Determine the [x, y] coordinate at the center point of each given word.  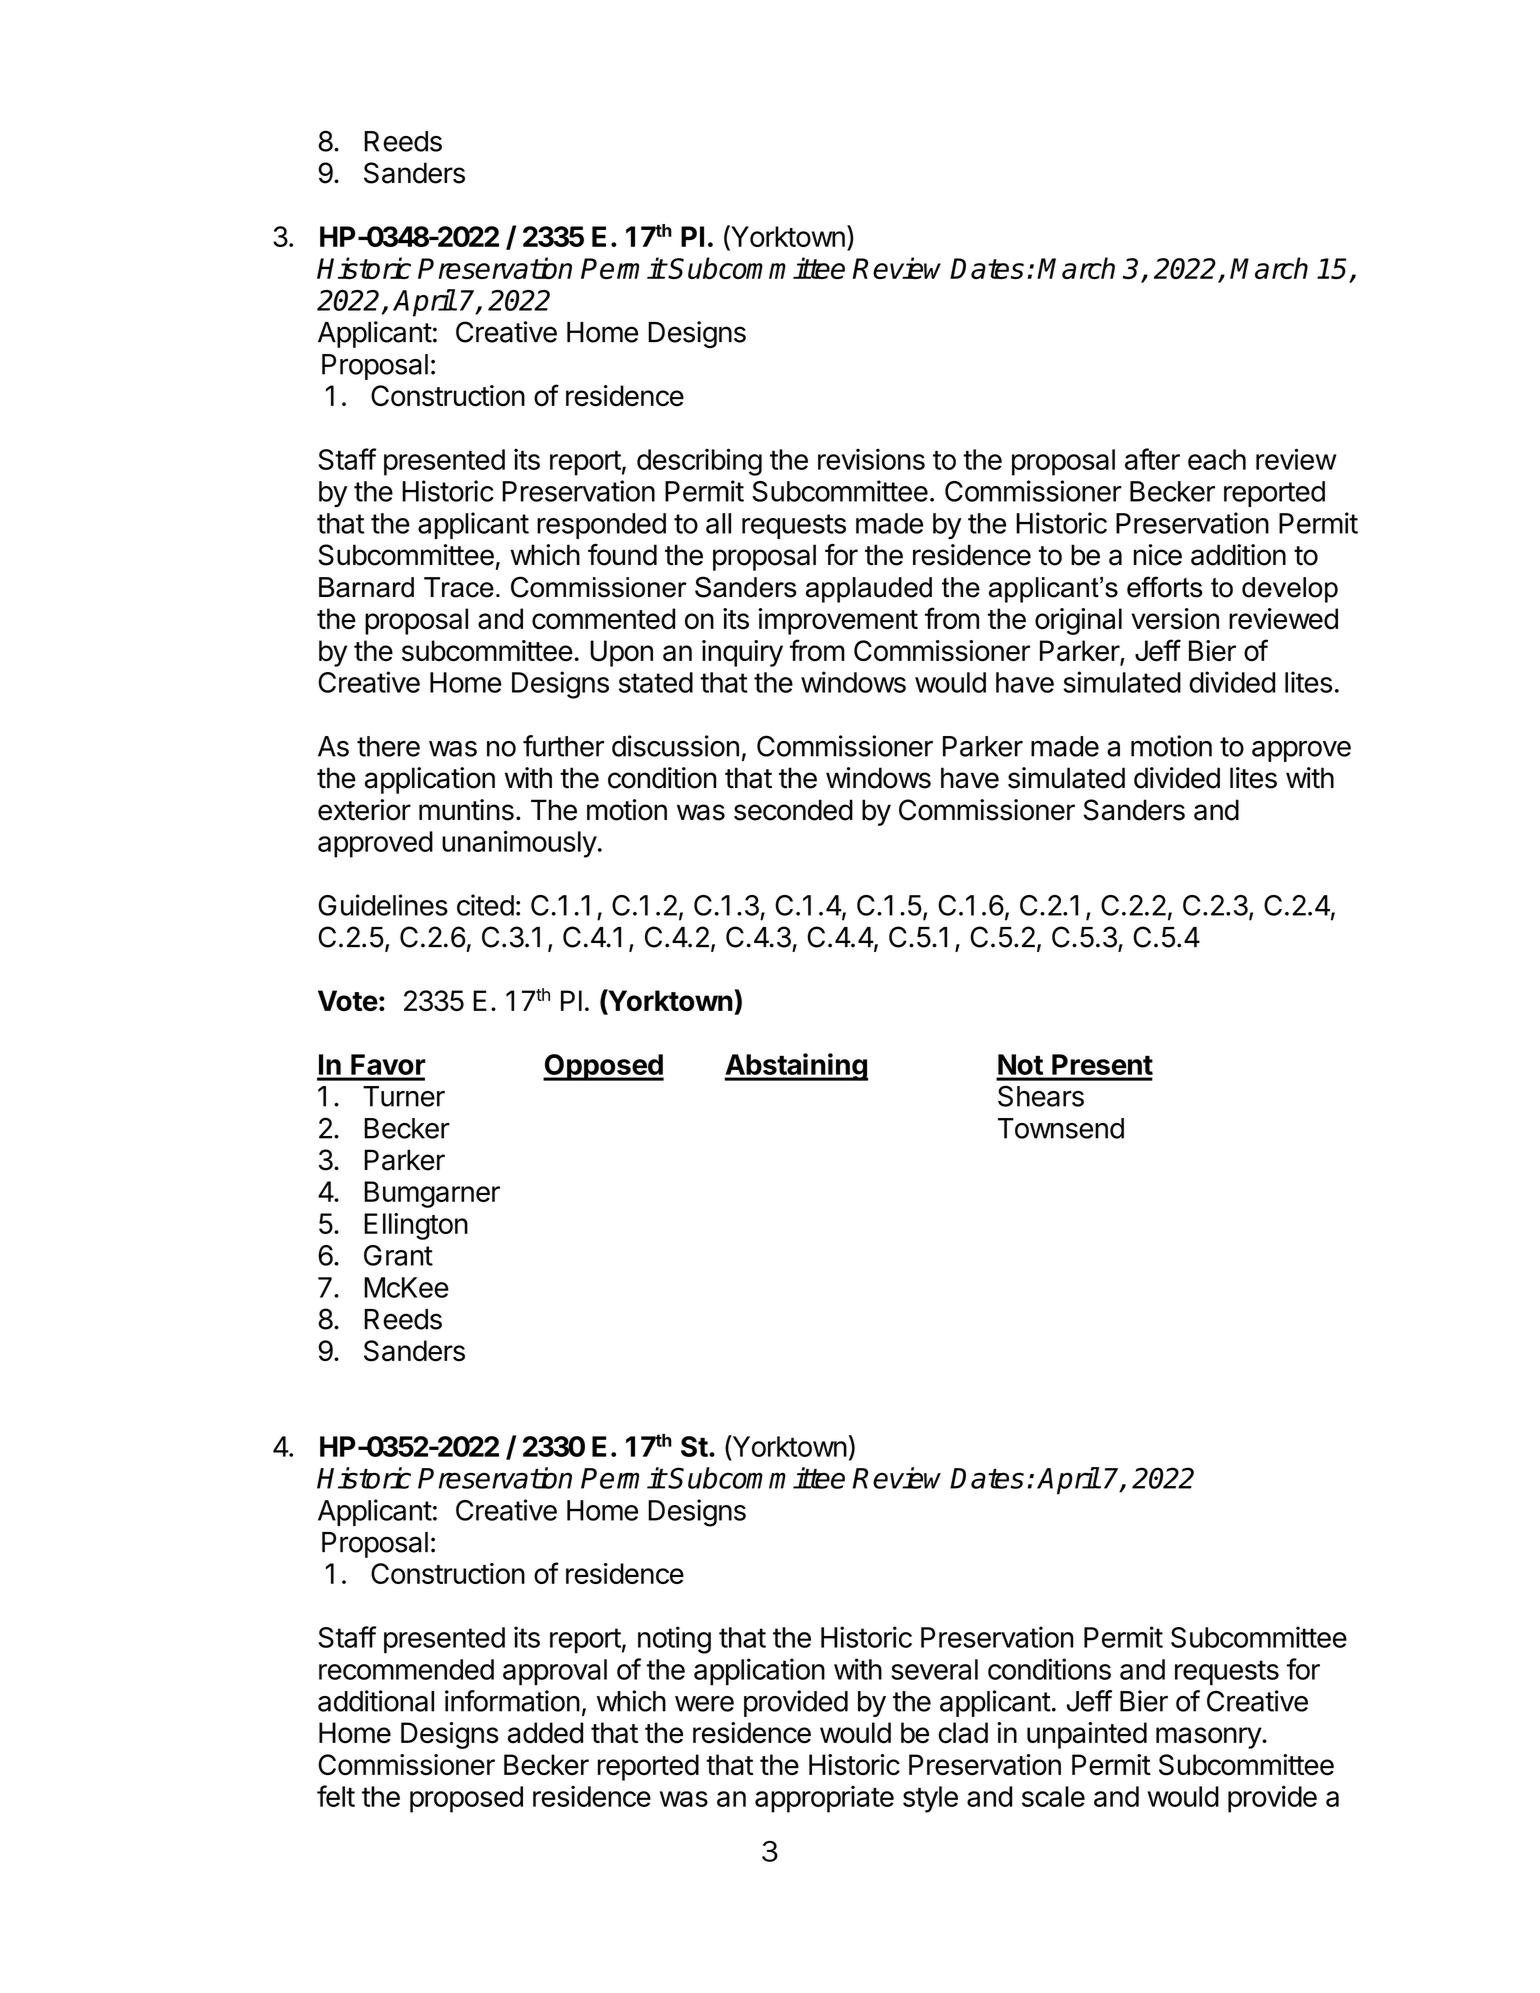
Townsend [1061, 1128]
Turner [404, 1096]
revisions [871, 459]
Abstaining [796, 1067]
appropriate [824, 1799]
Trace [459, 587]
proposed [466, 1799]
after [1152, 459]
